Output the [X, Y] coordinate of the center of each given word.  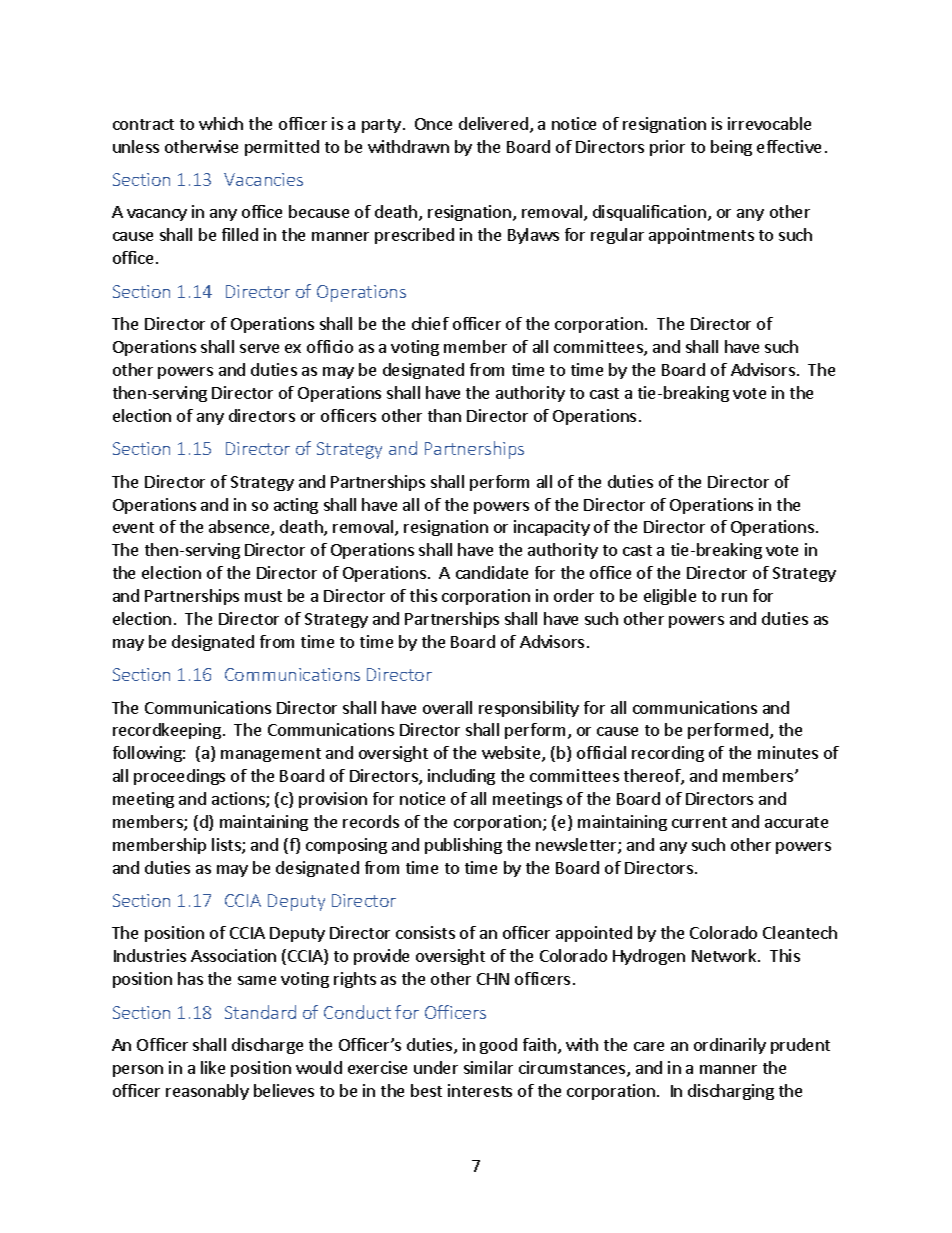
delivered [493, 123]
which [221, 123]
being [731, 148]
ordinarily [730, 1046]
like [213, 1067]
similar [488, 1067]
